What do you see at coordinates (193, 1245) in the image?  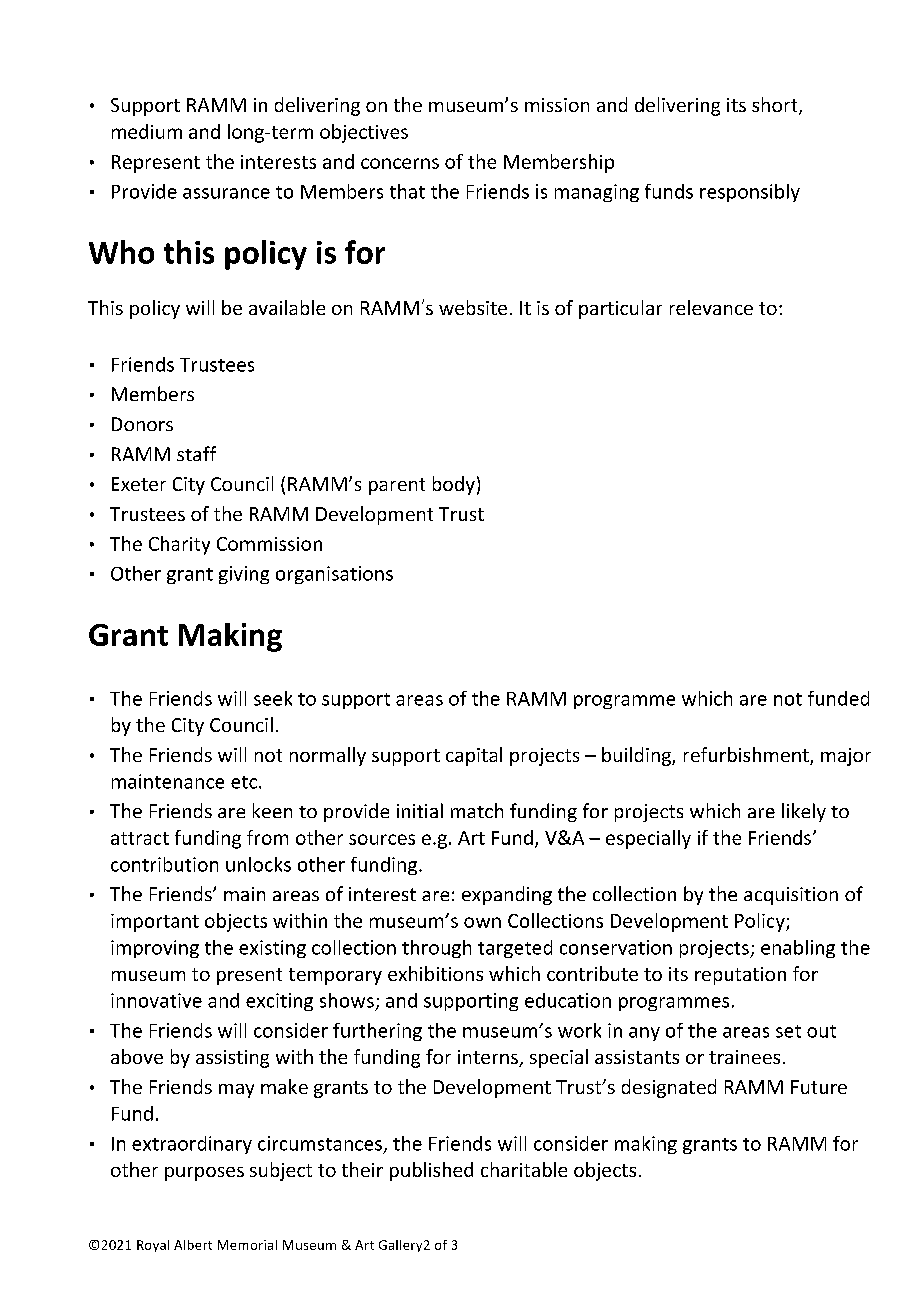 I see `Albert` at bounding box center [193, 1245].
